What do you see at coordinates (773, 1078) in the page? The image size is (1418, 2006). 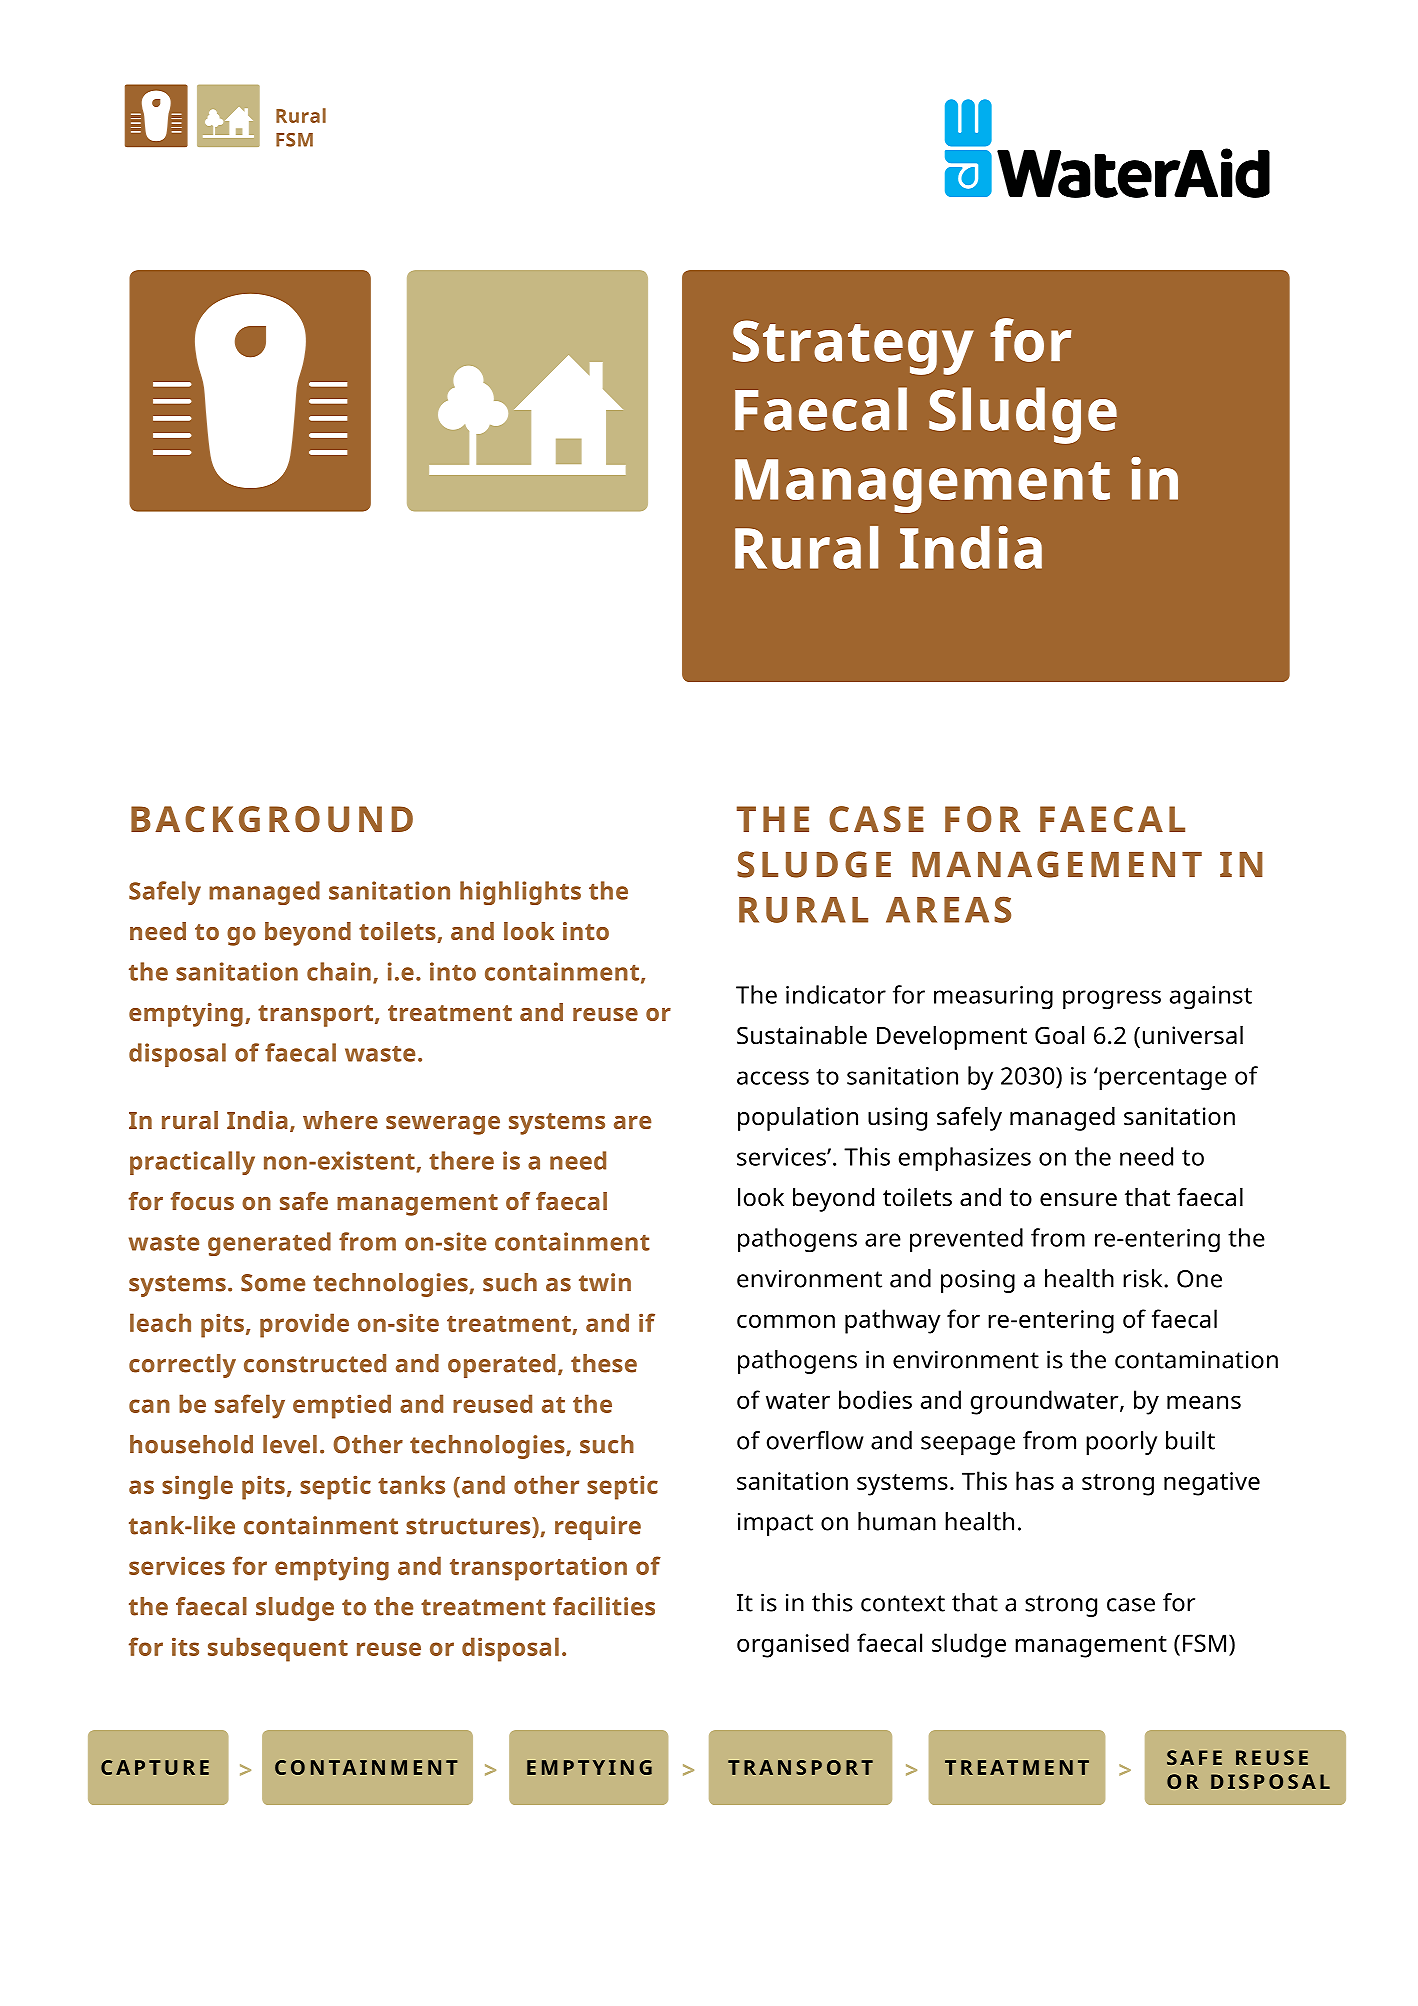 I see `access` at bounding box center [773, 1078].
